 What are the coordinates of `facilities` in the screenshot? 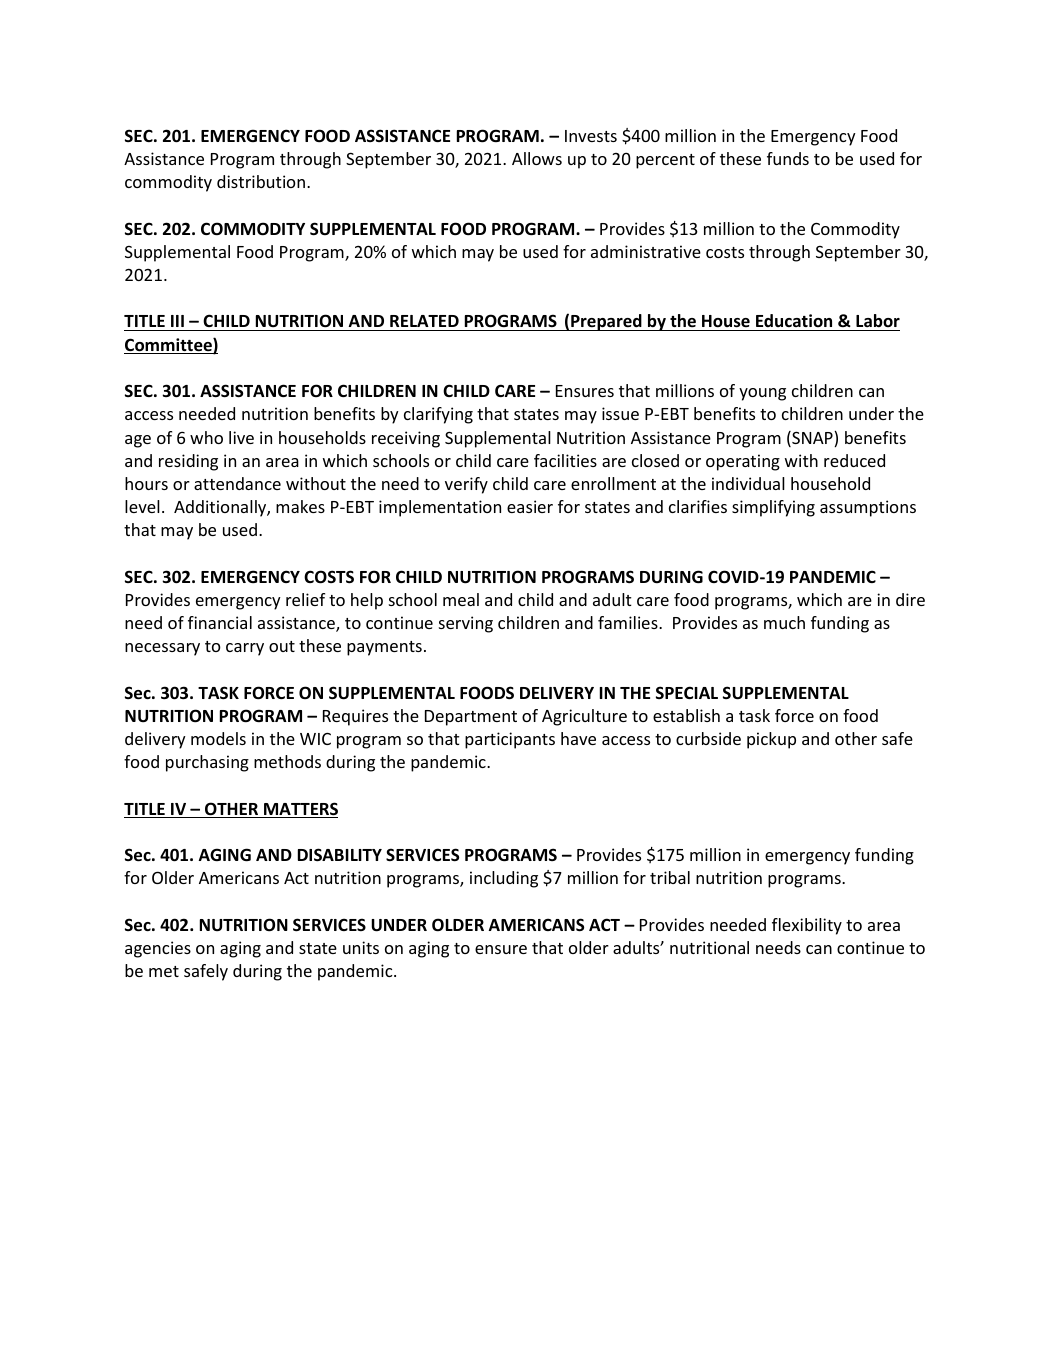 It's located at (565, 460).
